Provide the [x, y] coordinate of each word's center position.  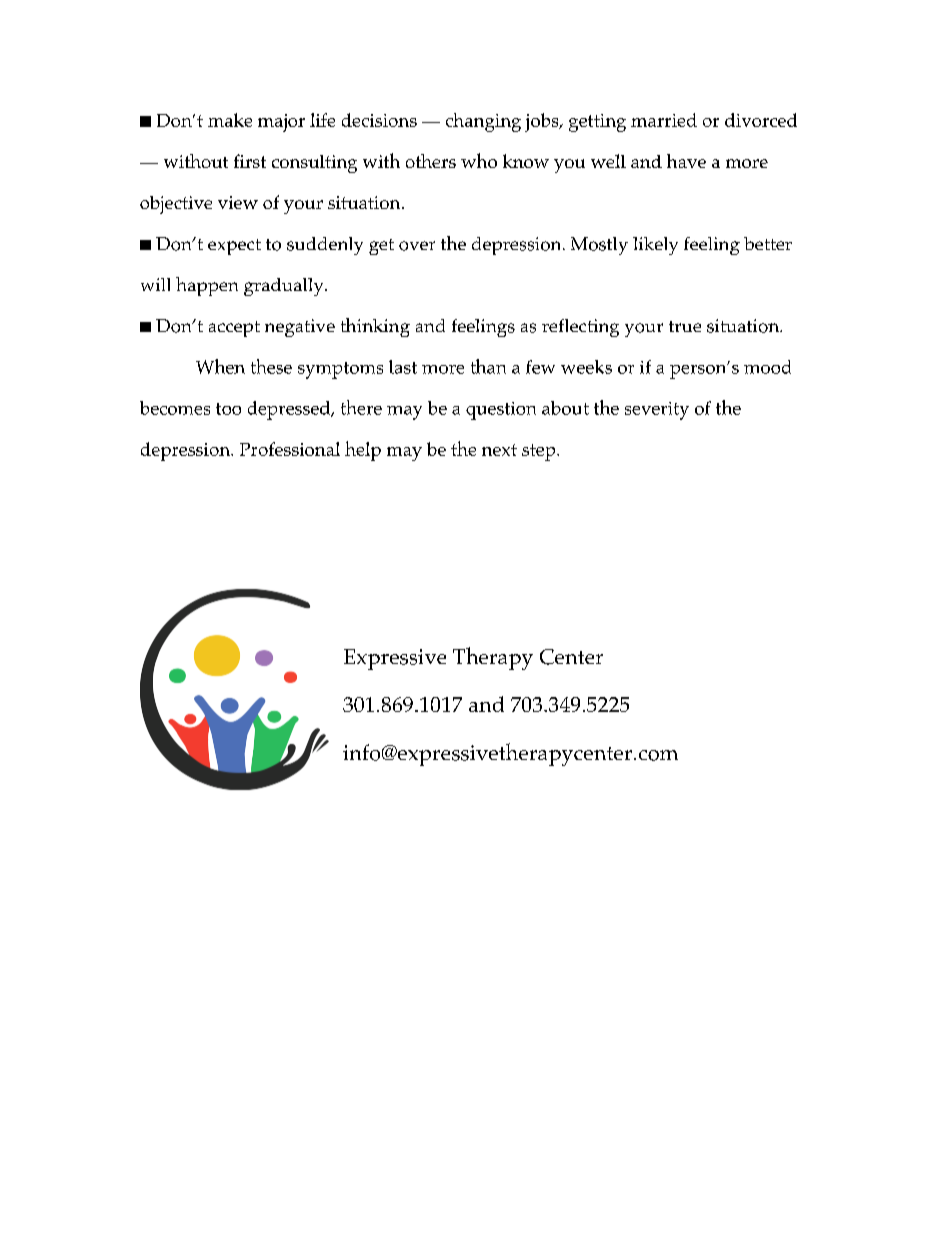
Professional [290, 449]
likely [655, 246]
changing [483, 122]
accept [234, 329]
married [664, 120]
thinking [375, 327]
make [230, 120]
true [685, 326]
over [417, 246]
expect [234, 247]
